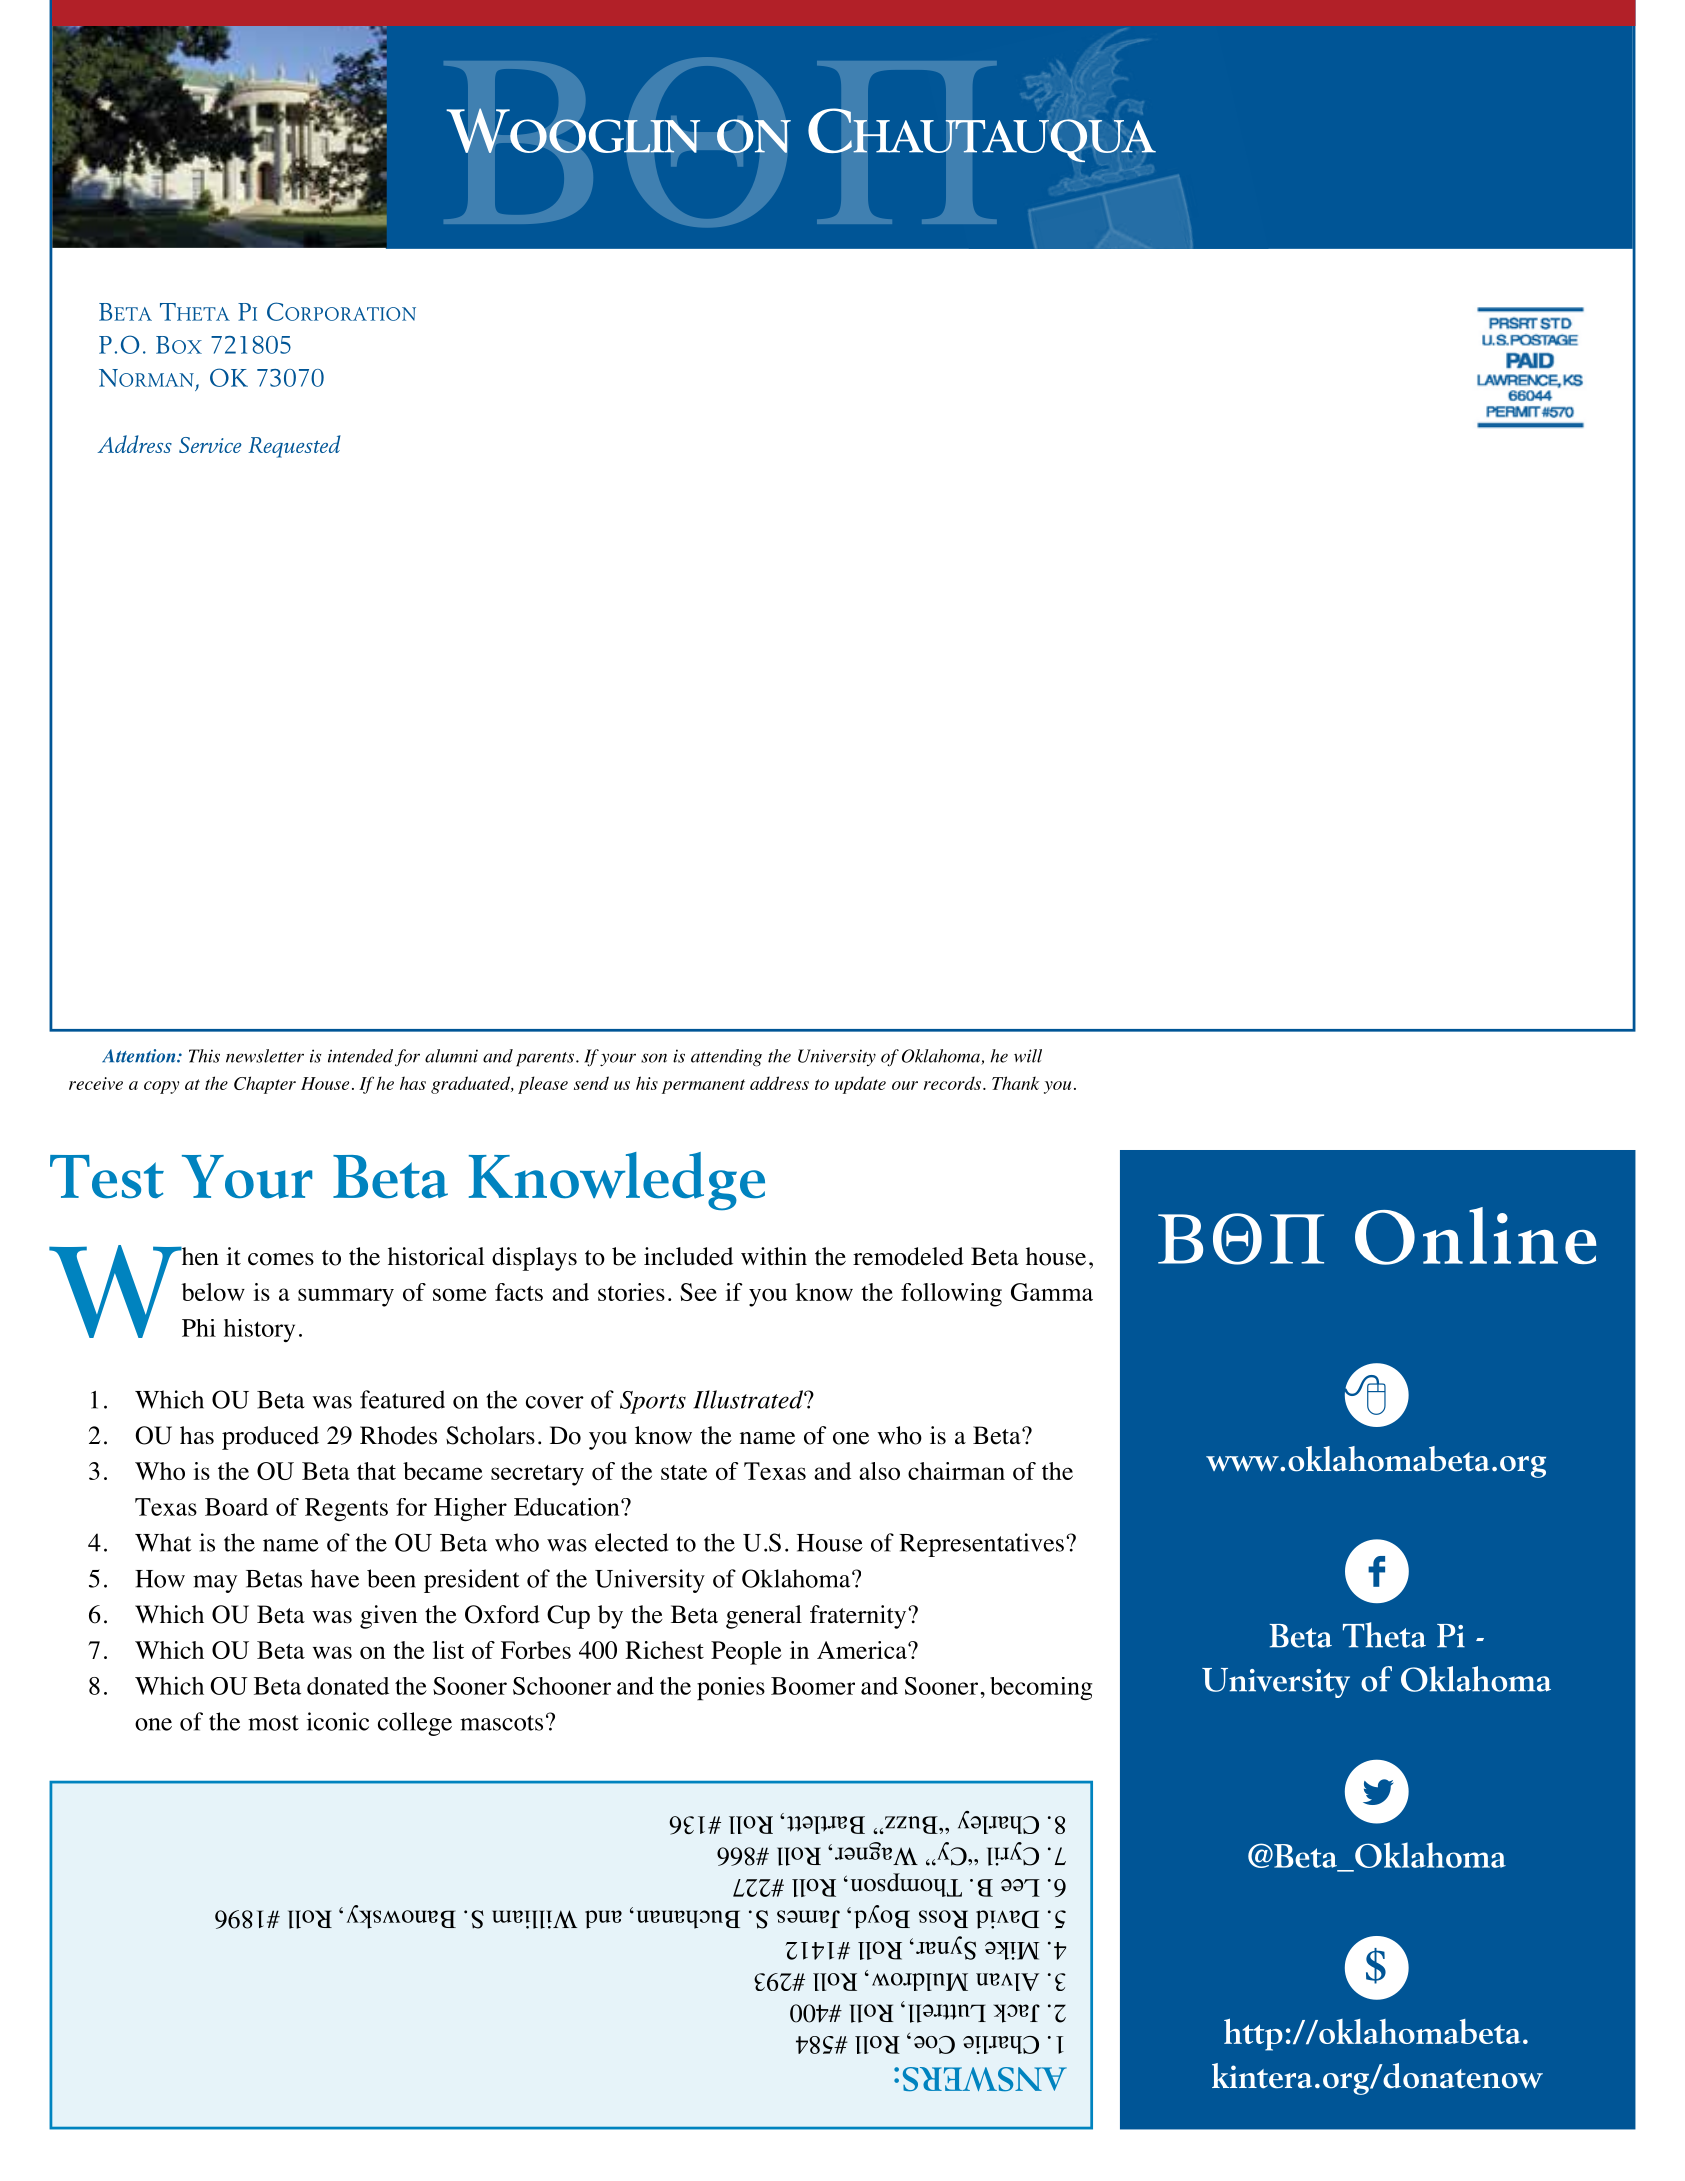 The width and height of the screenshot is (1685, 2181). I want to click on newsletter, so click(265, 1056).
